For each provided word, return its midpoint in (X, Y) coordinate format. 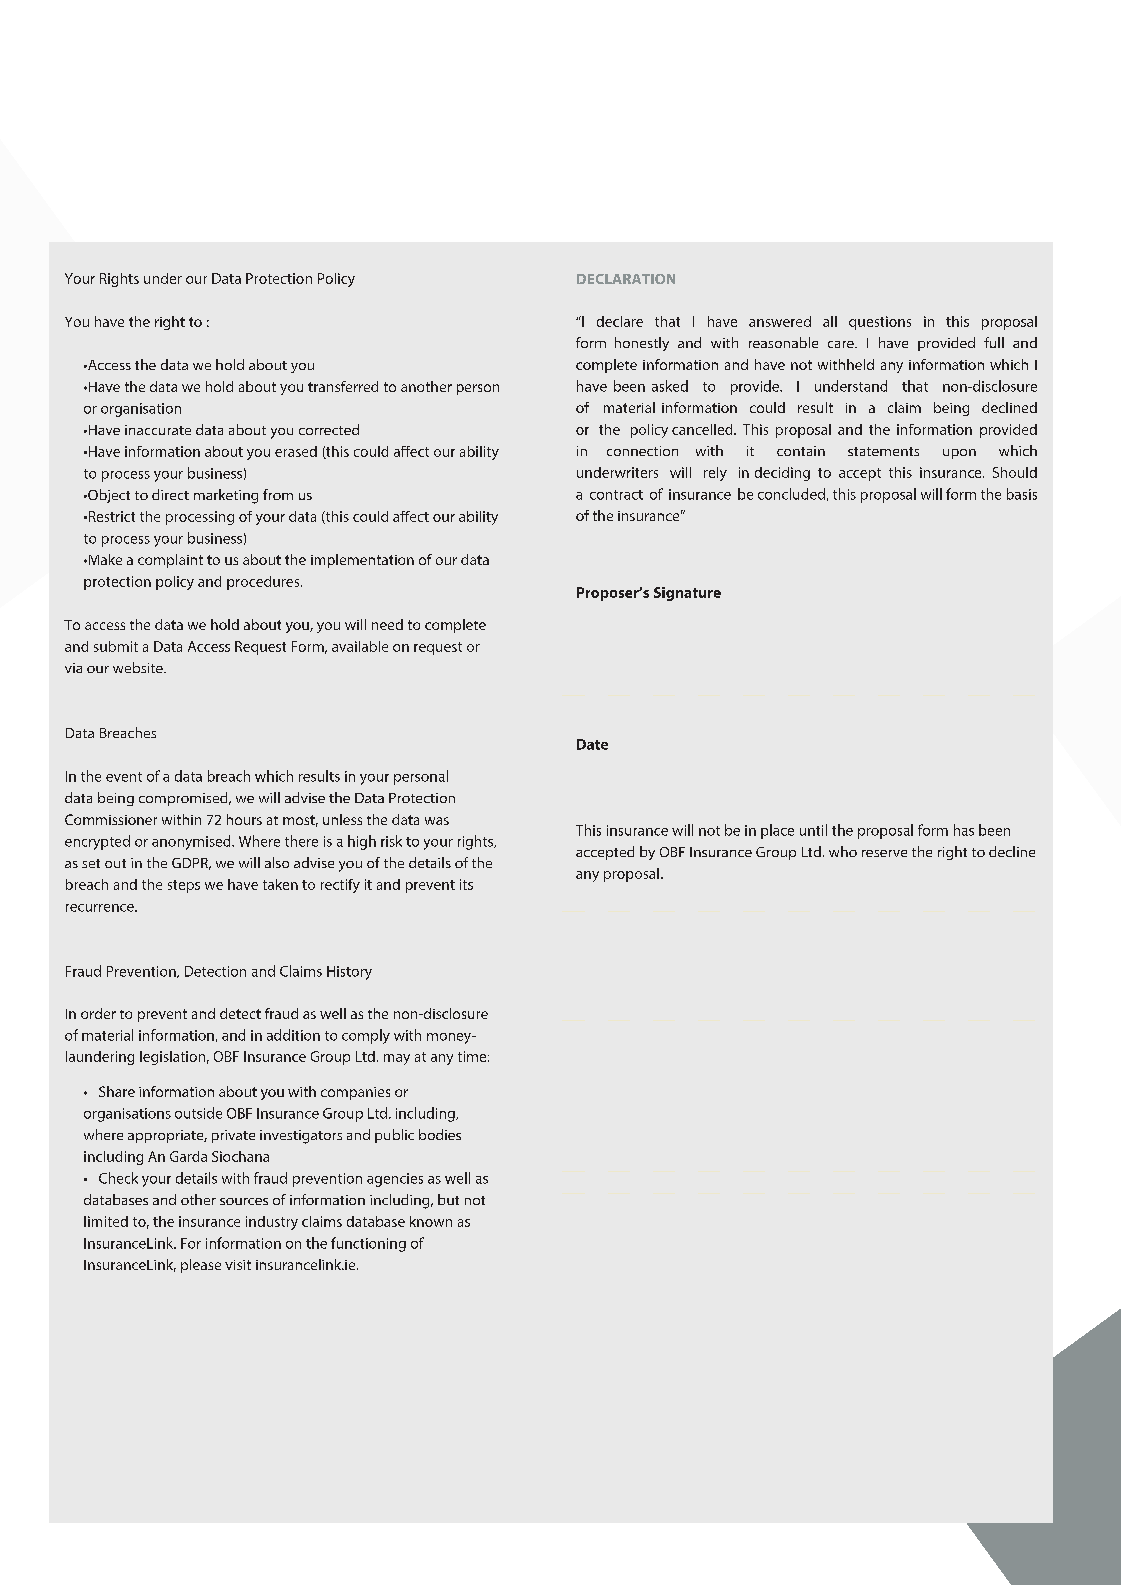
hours (244, 819)
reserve (884, 853)
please (201, 1266)
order (98, 1013)
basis (1022, 494)
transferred (343, 386)
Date (592, 744)
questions (880, 323)
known (431, 1221)
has (964, 830)
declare (620, 321)
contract (616, 495)
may (397, 1059)
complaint (170, 561)
